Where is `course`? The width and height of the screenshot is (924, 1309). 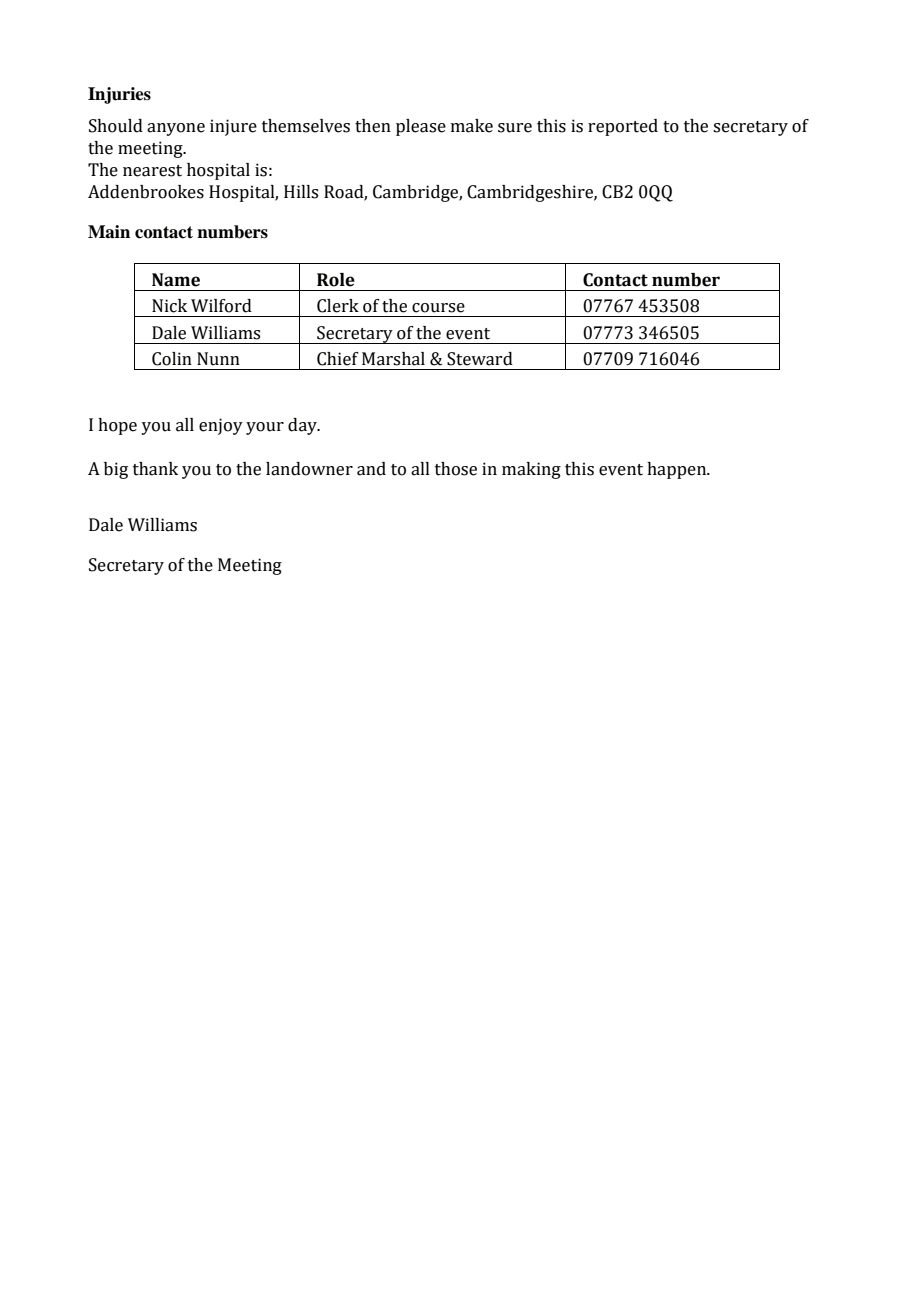 course is located at coordinates (438, 308).
